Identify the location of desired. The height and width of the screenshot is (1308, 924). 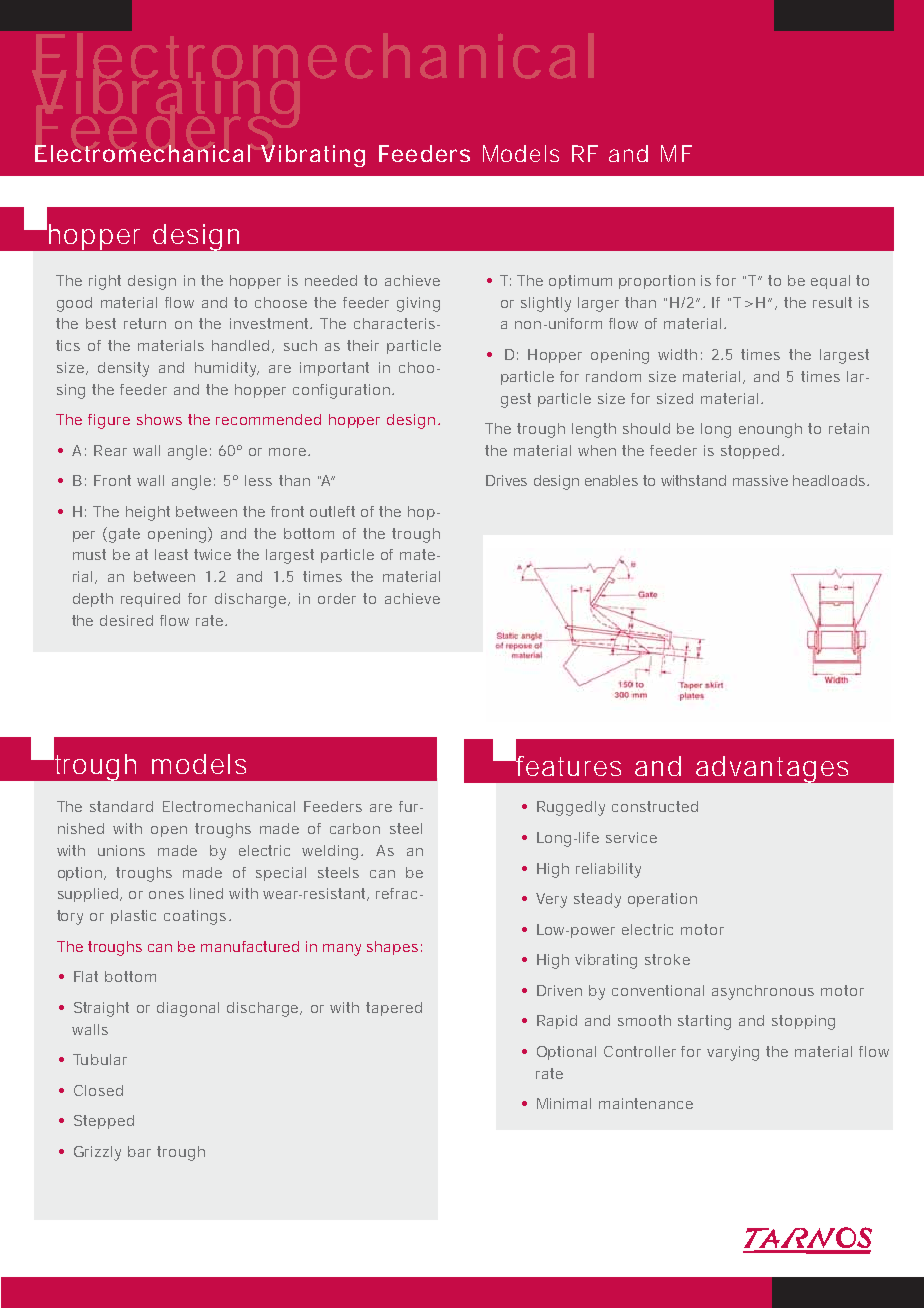
(126, 620).
